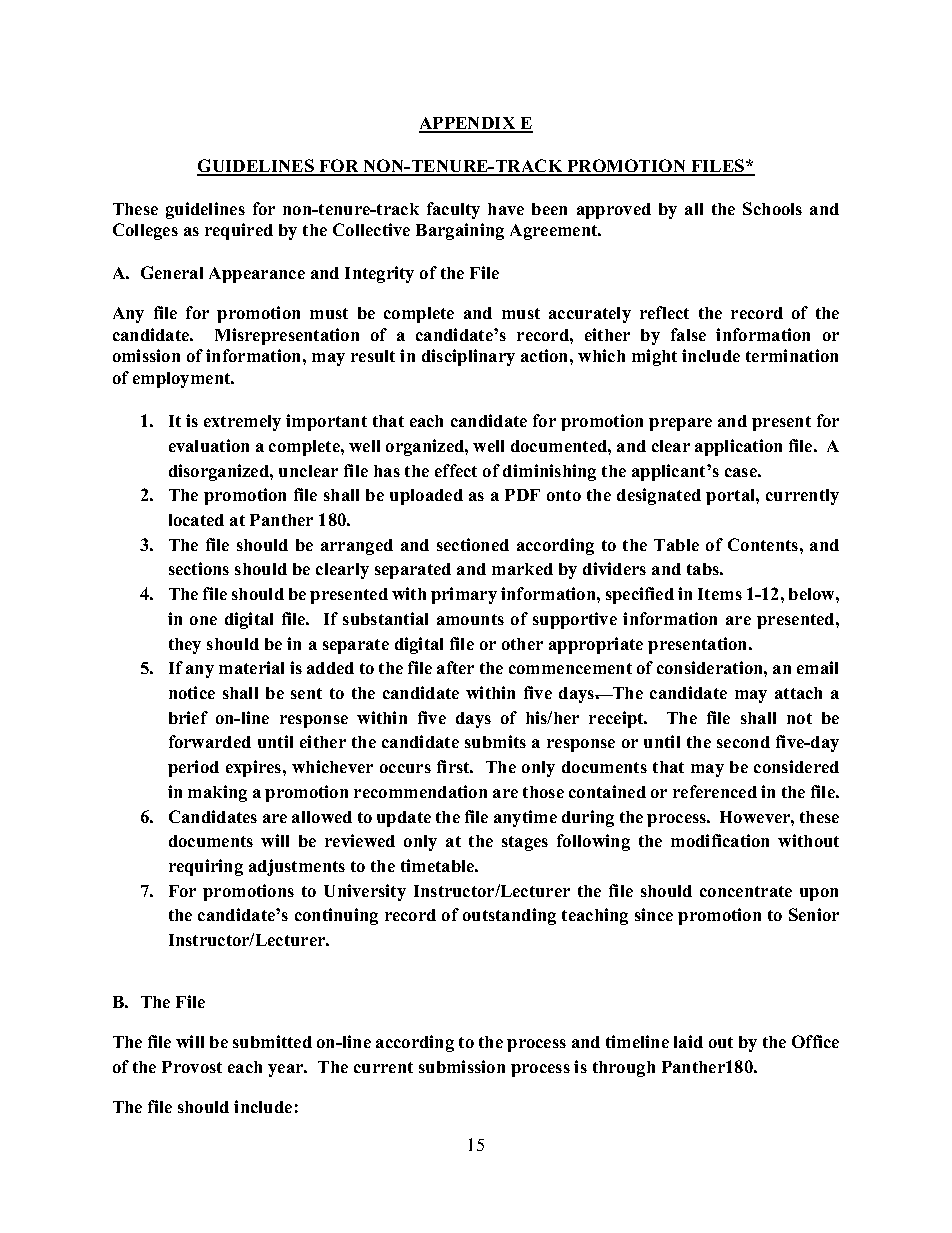  What do you see at coordinates (688, 1041) in the screenshot?
I see `laid` at bounding box center [688, 1041].
